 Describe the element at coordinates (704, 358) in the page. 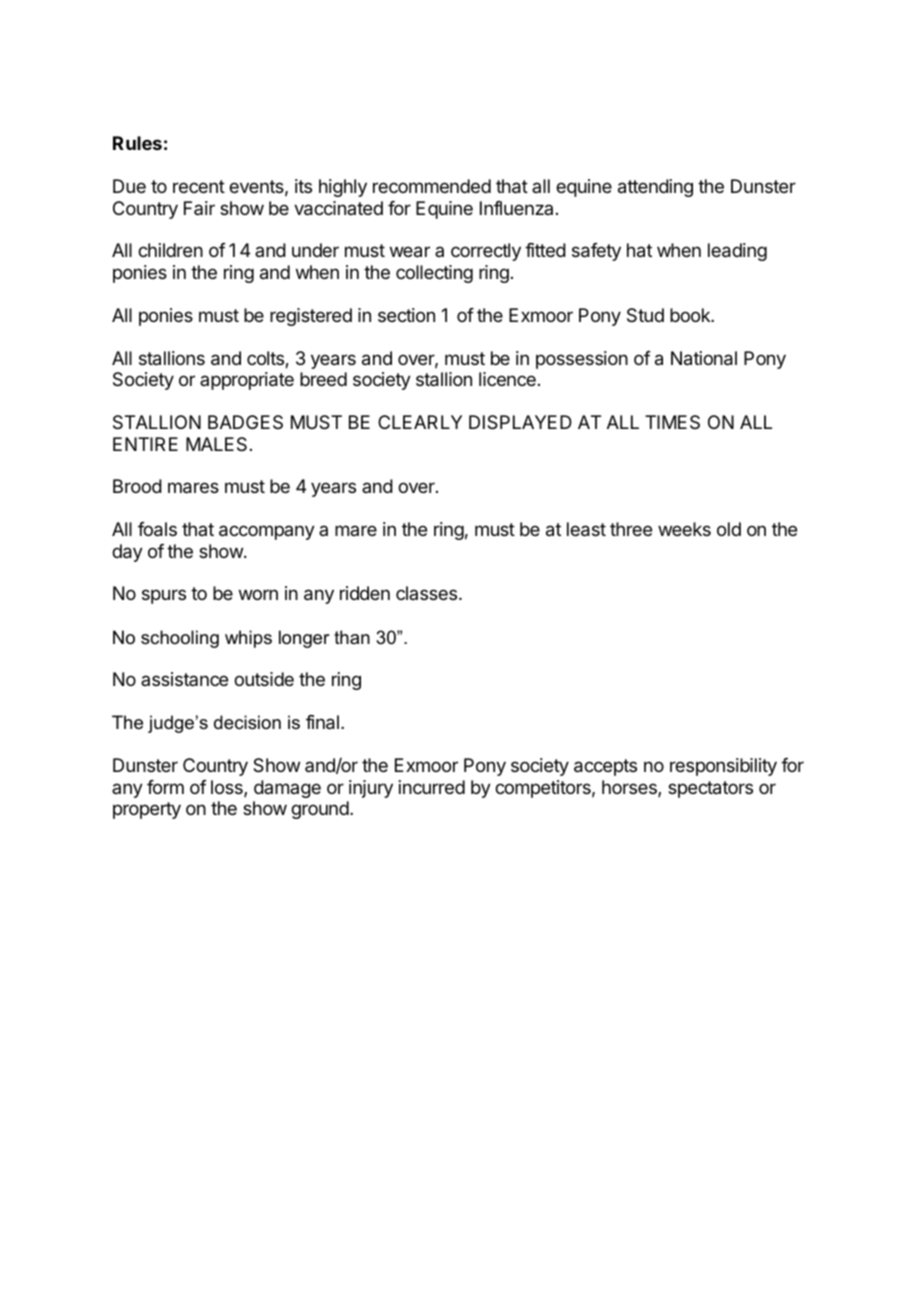

I see `National` at that location.
